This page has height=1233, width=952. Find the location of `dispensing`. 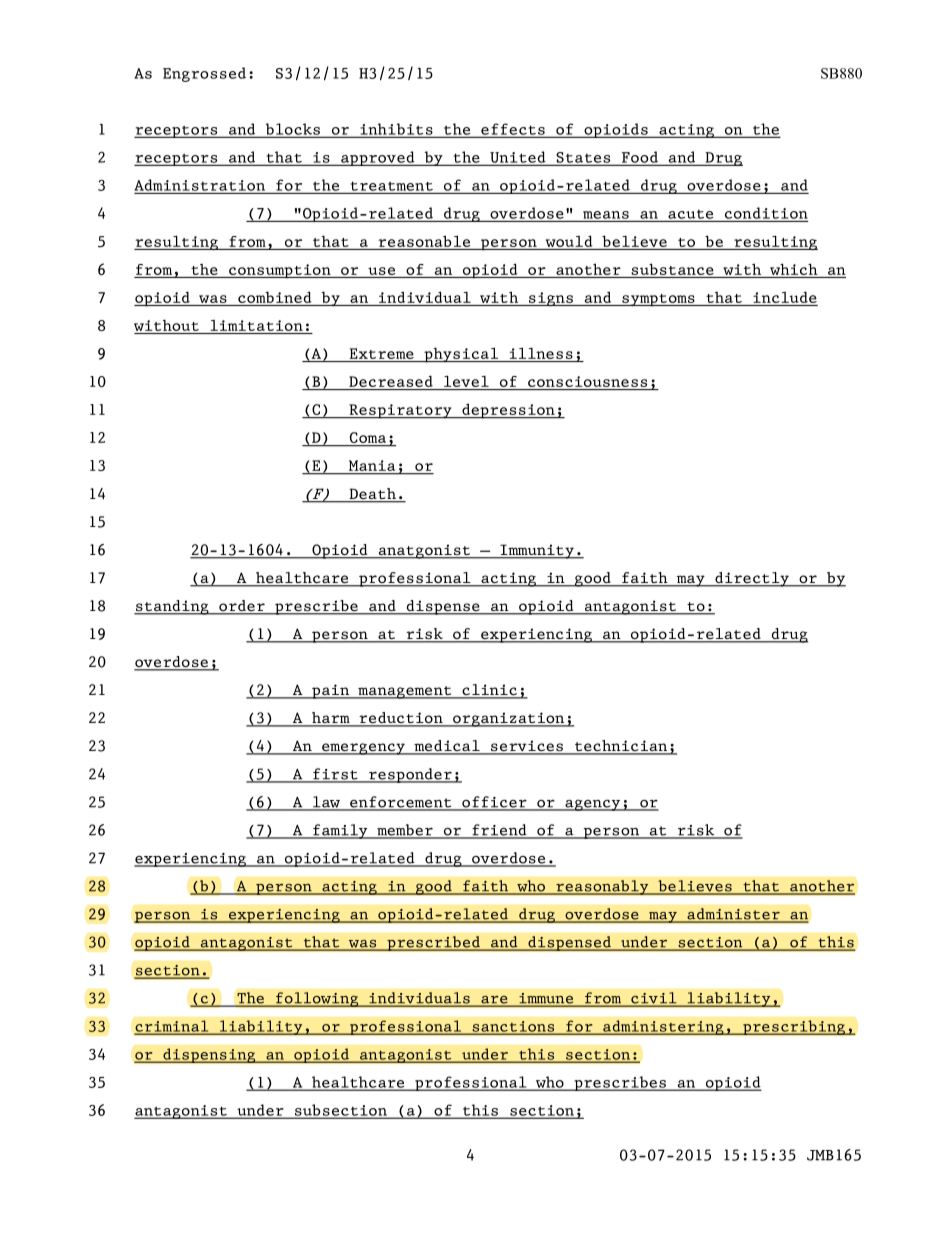

dispensing is located at coordinates (209, 1055).
